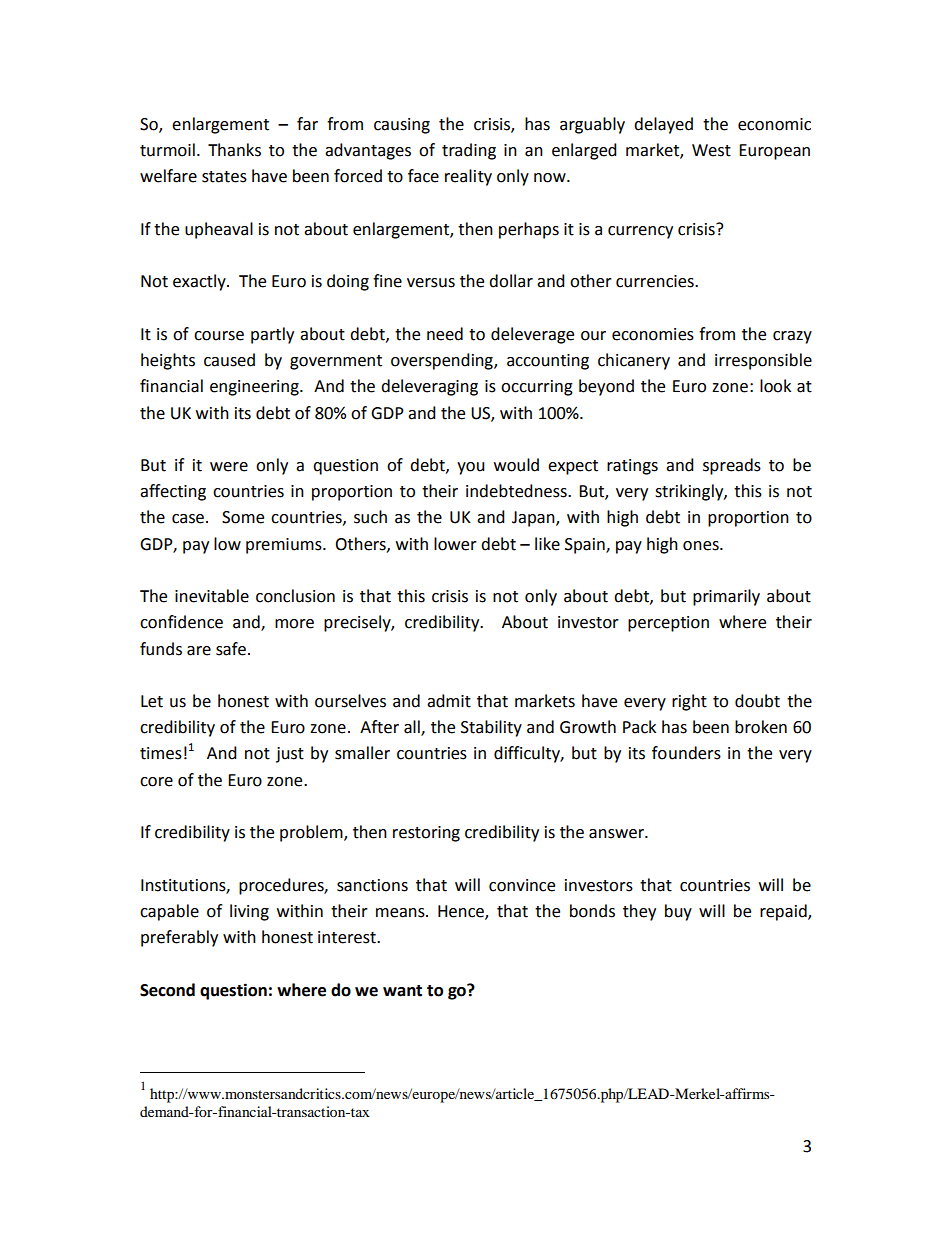 The height and width of the page is (1233, 952). I want to click on spreads, so click(732, 466).
